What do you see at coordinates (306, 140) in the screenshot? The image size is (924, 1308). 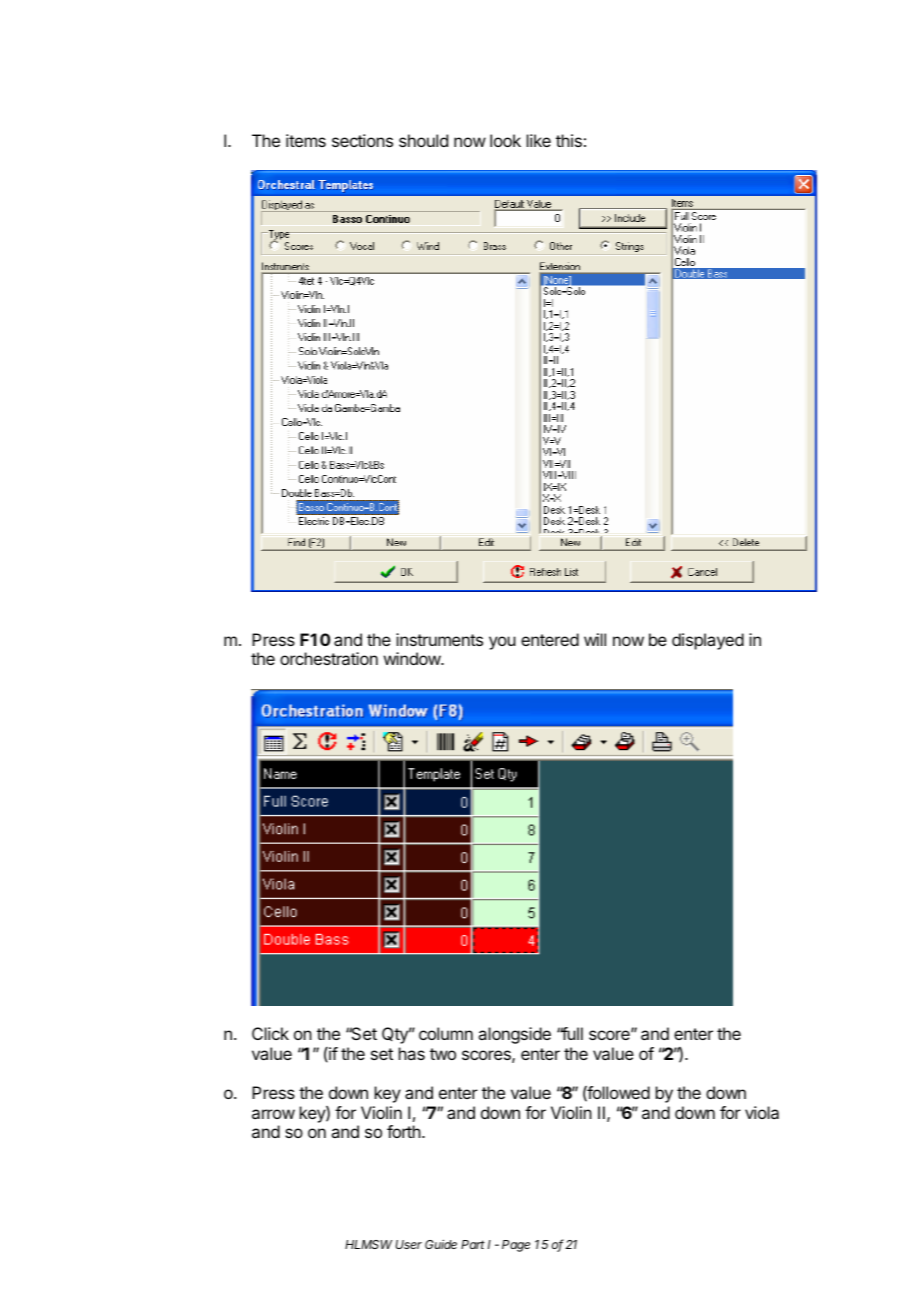 I see `items` at bounding box center [306, 140].
